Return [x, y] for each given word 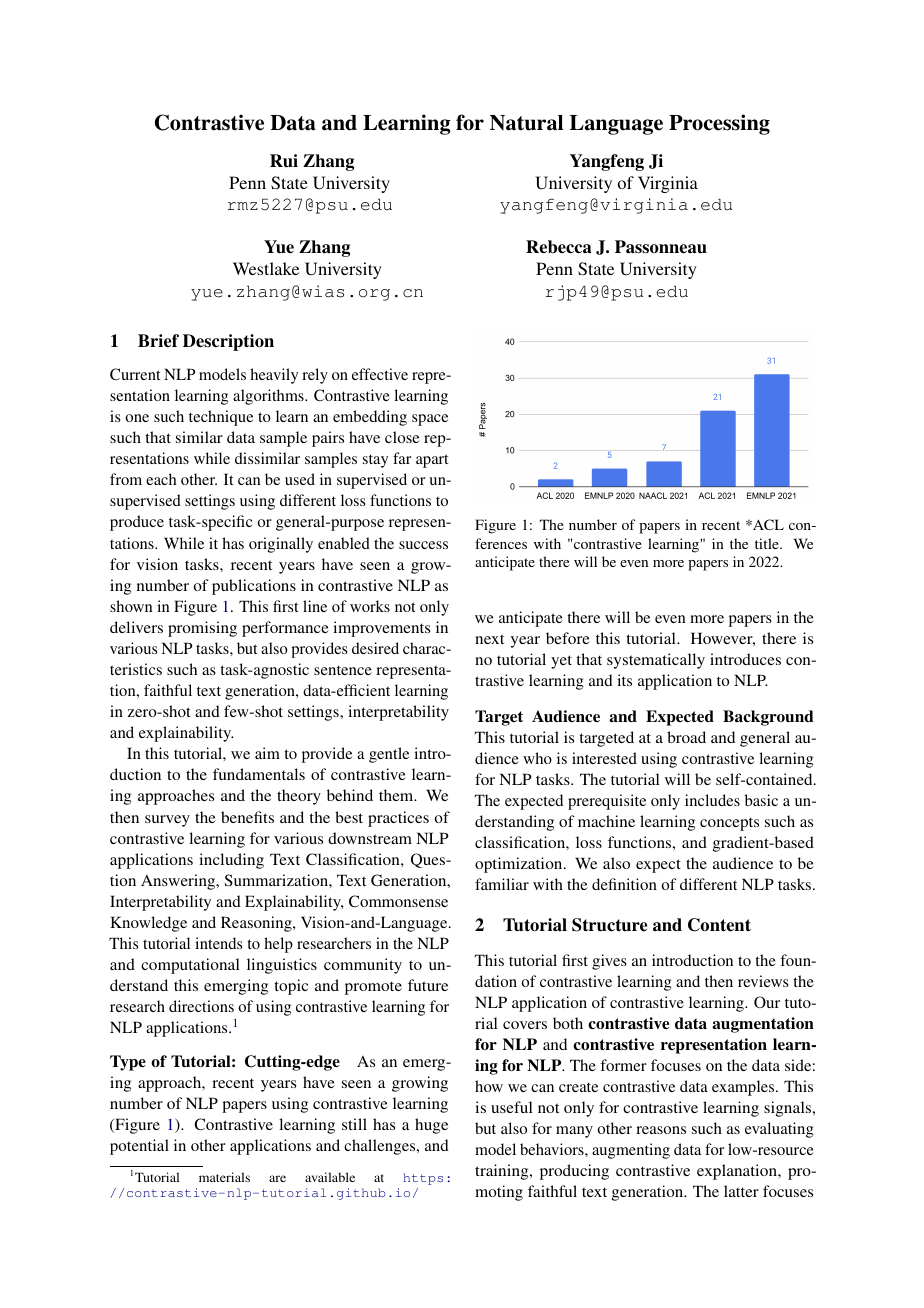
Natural [526, 123]
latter [741, 1191]
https [423, 1179]
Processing [719, 124]
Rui [284, 161]
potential [139, 1147]
